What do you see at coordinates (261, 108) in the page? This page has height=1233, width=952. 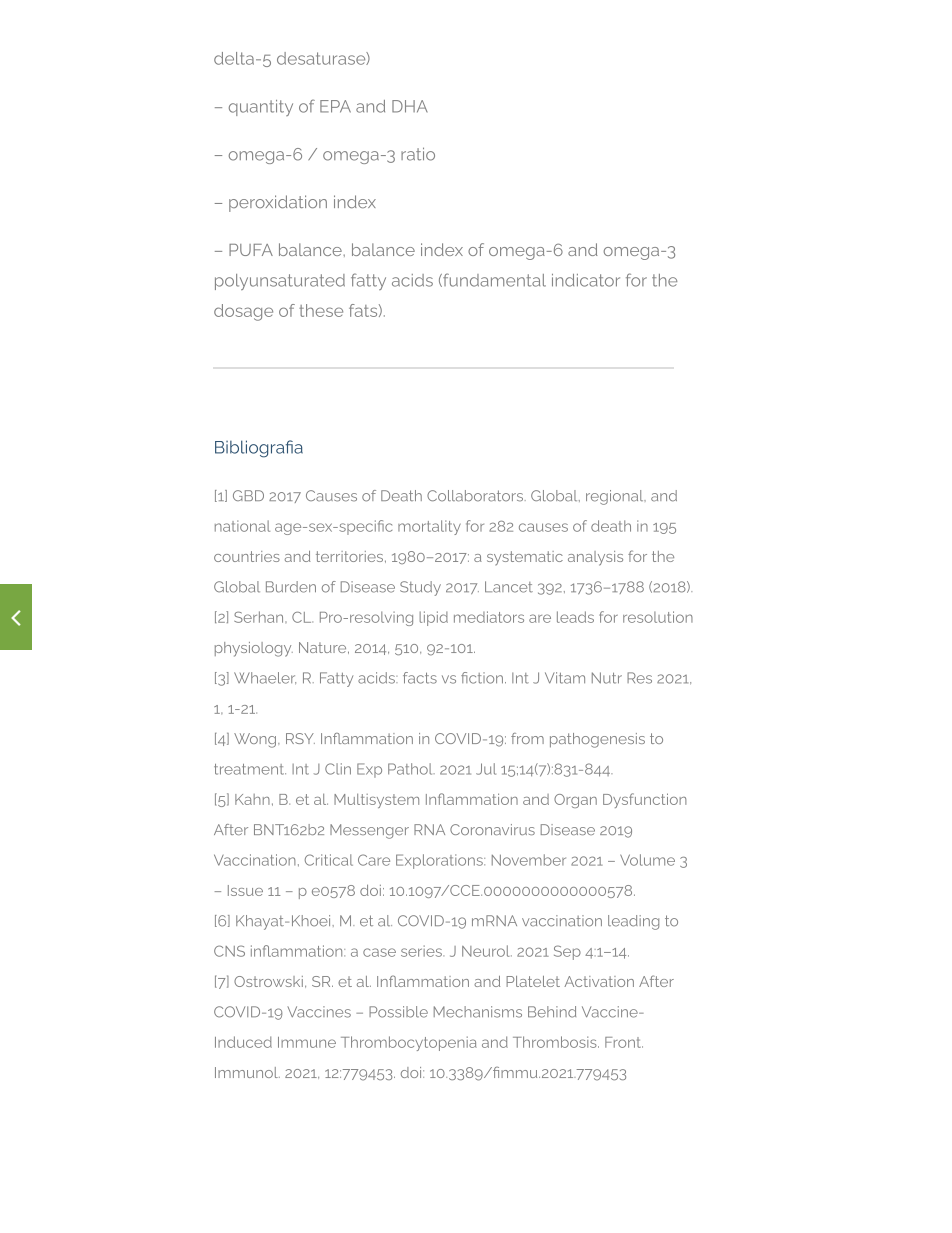 I see `quantity` at bounding box center [261, 108].
